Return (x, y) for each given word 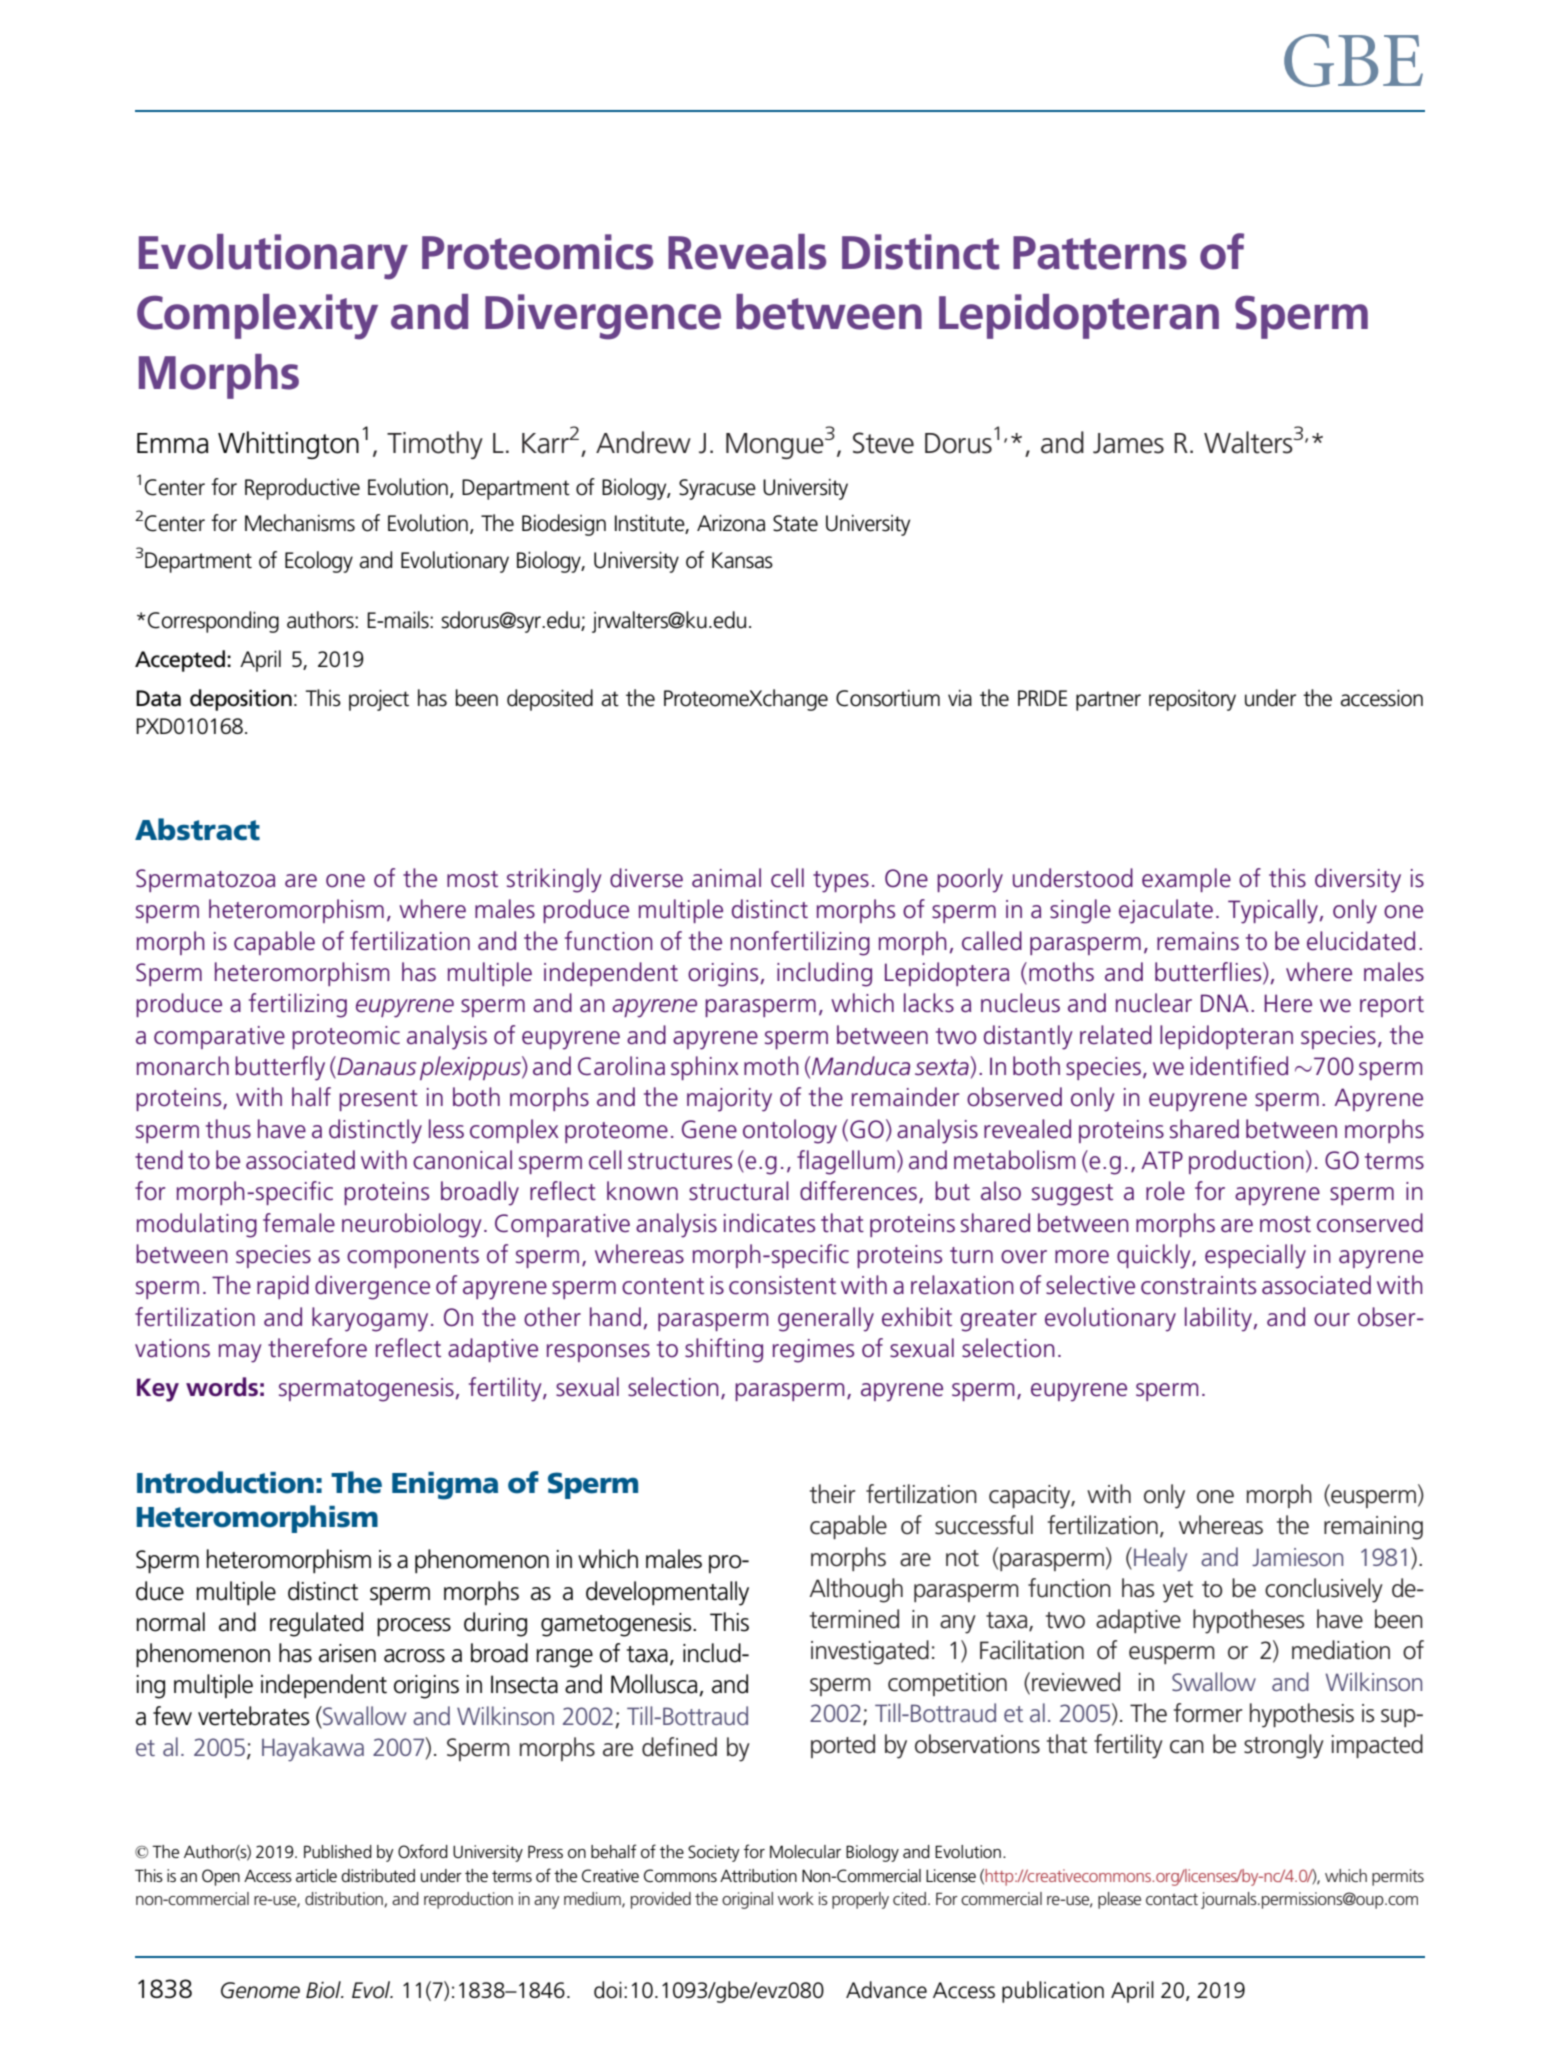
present (378, 1100)
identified (1239, 1066)
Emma (173, 443)
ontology (790, 1131)
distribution (345, 1899)
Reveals (747, 252)
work (796, 1898)
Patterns (1100, 253)
